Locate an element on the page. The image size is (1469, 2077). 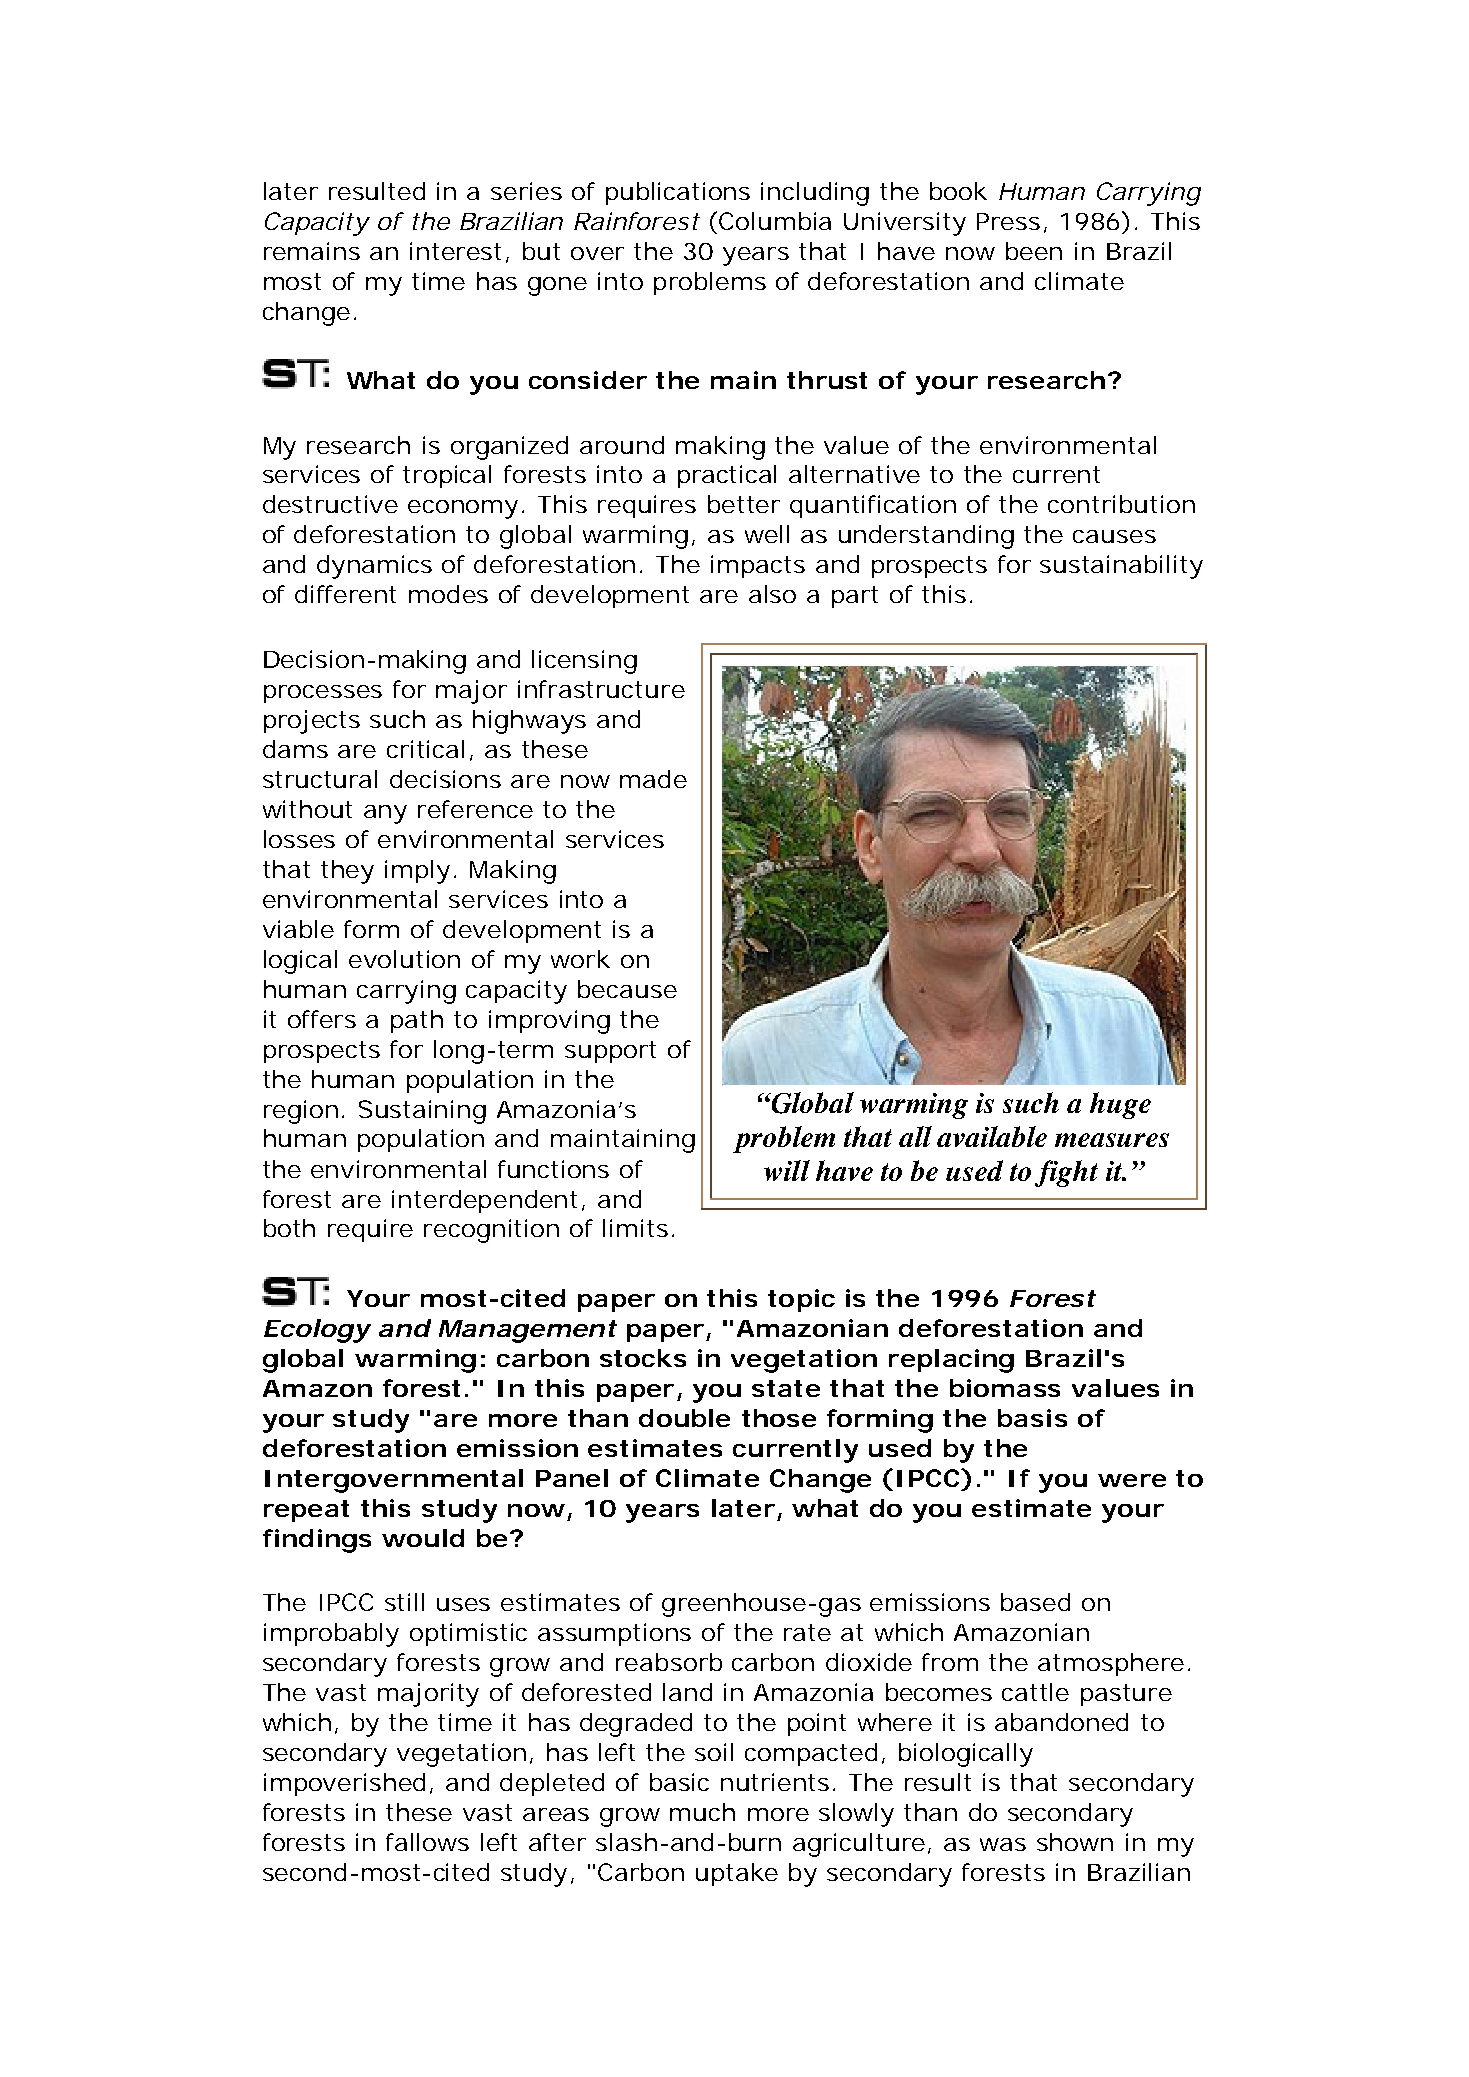
fallows is located at coordinates (427, 1842).
